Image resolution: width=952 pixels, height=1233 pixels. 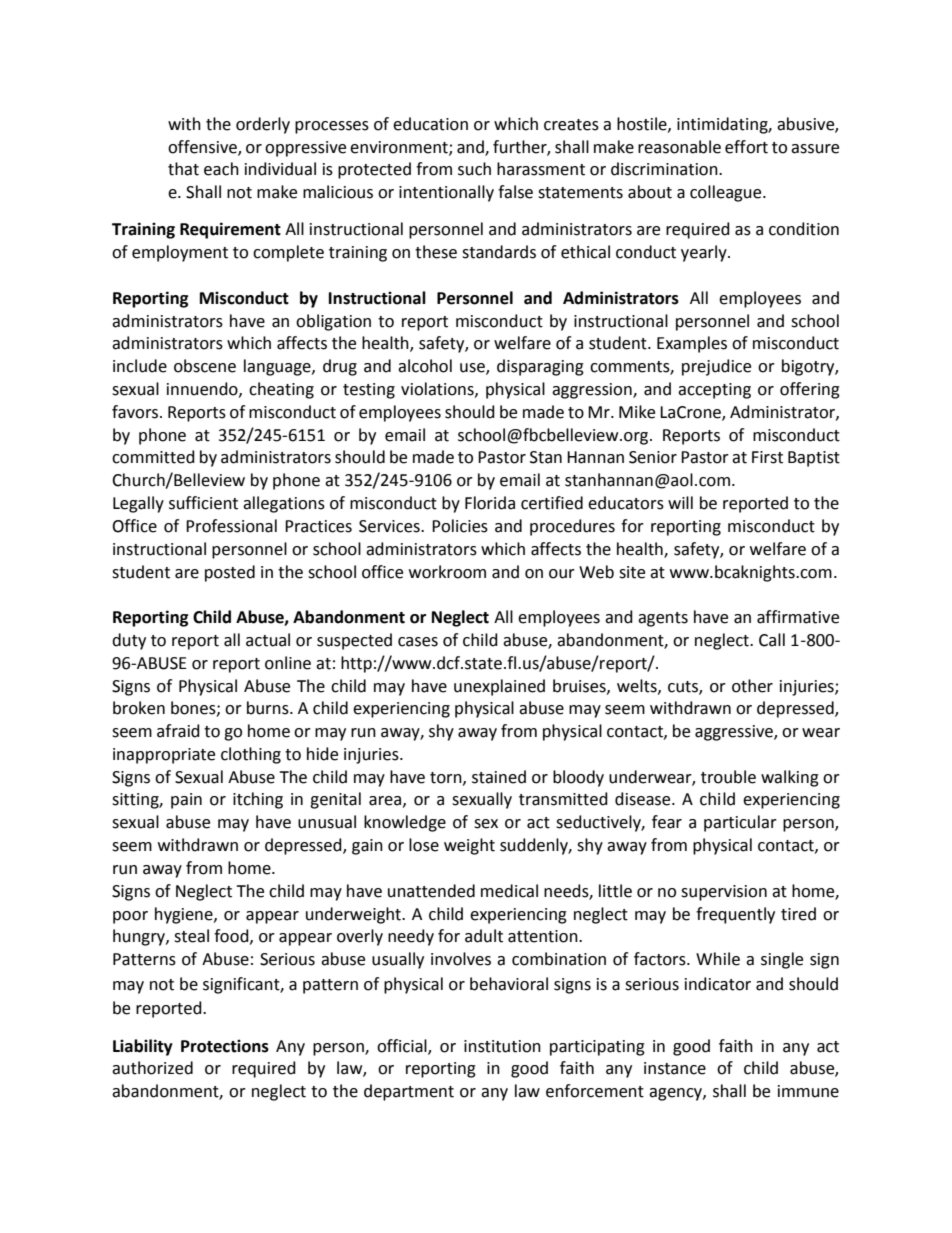 What do you see at coordinates (185, 915) in the page?
I see `hygiene` at bounding box center [185, 915].
